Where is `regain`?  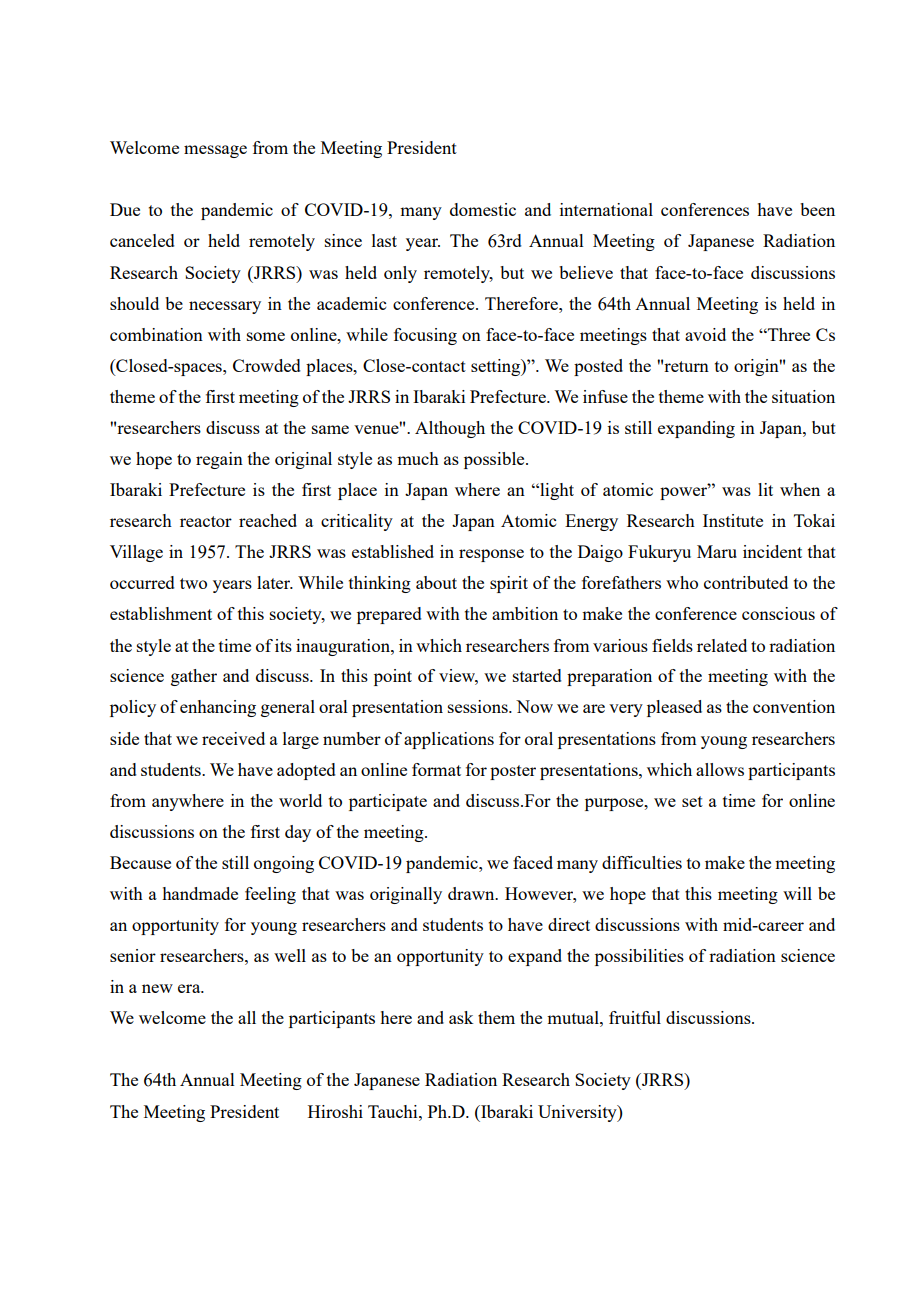 regain is located at coordinates (219, 460).
